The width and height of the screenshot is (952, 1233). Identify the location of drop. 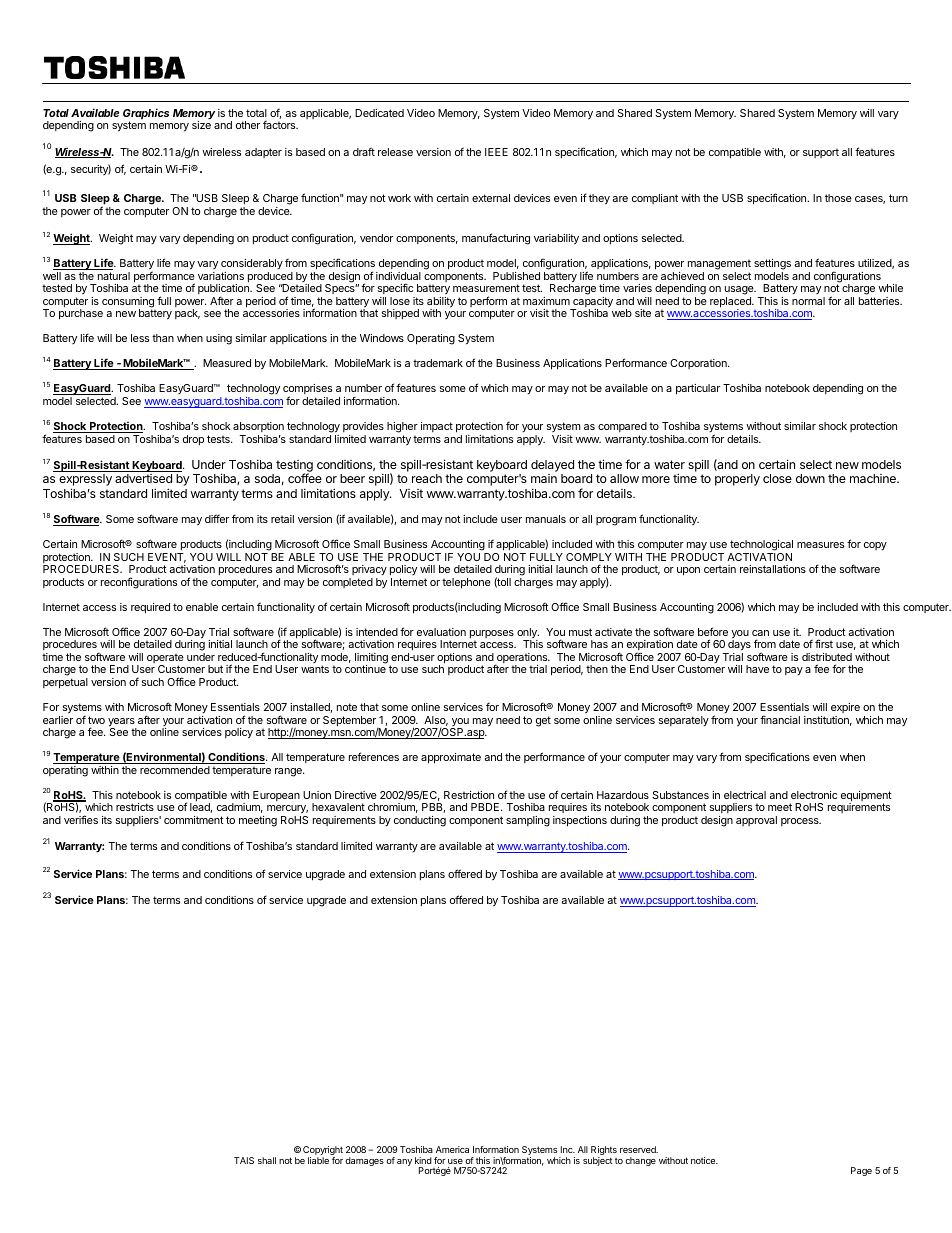
(193, 440).
